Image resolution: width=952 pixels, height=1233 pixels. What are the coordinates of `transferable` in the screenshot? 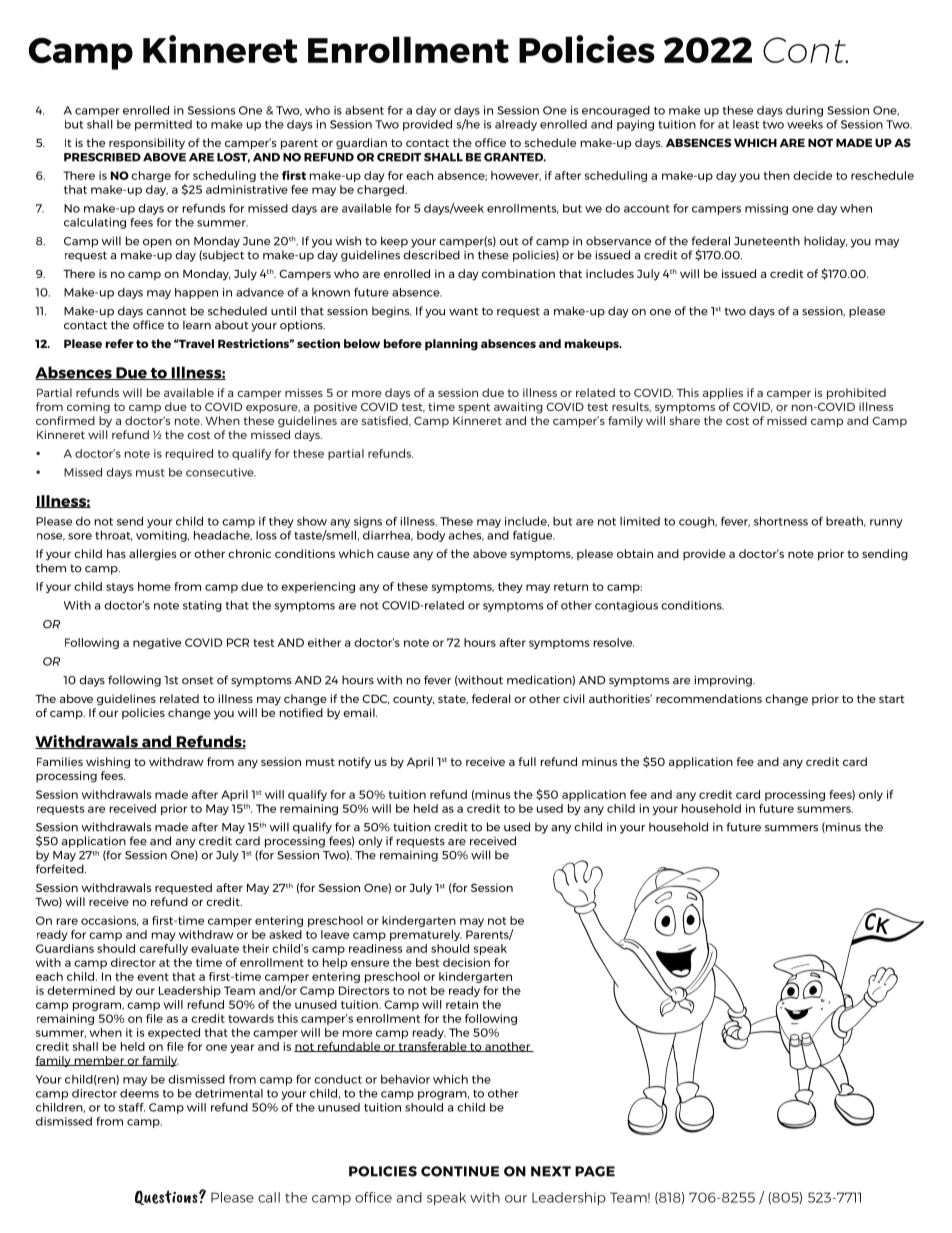 It's located at (432, 1047).
